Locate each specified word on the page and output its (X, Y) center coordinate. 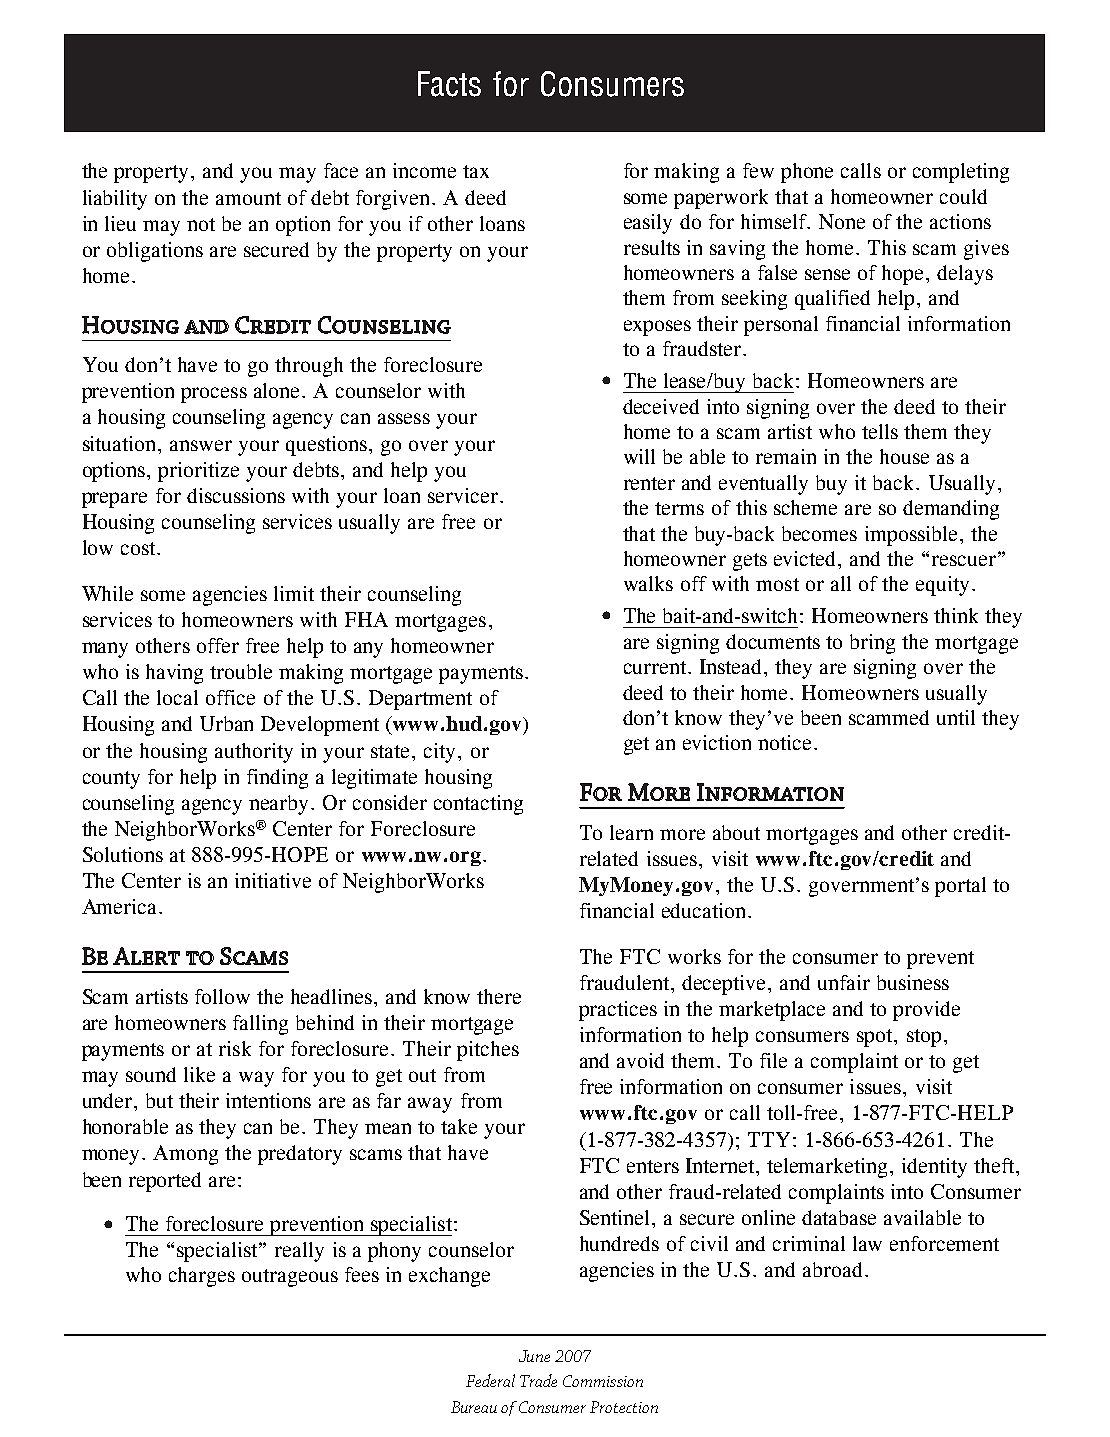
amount (248, 198)
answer (201, 445)
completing (961, 173)
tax (476, 171)
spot (876, 1038)
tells (880, 431)
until (956, 717)
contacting (478, 805)
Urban (226, 723)
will (639, 456)
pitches (488, 1051)
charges (202, 1277)
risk (235, 1048)
